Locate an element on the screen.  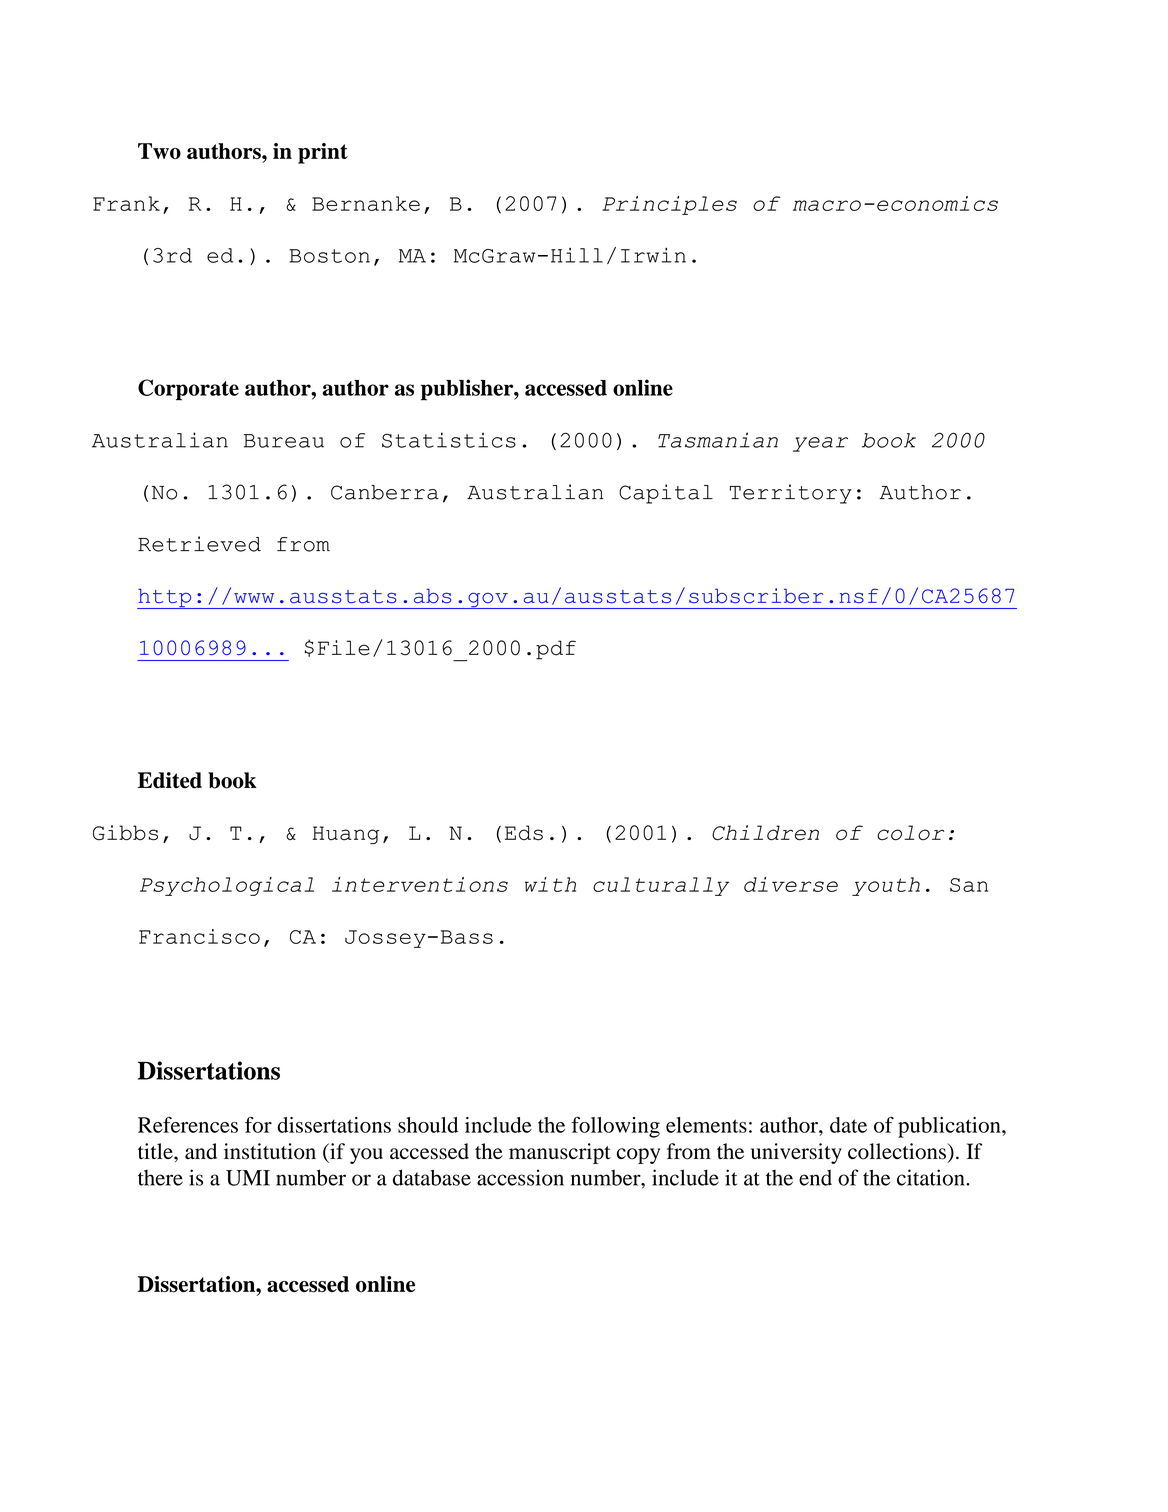
Statistics is located at coordinates (449, 440).
